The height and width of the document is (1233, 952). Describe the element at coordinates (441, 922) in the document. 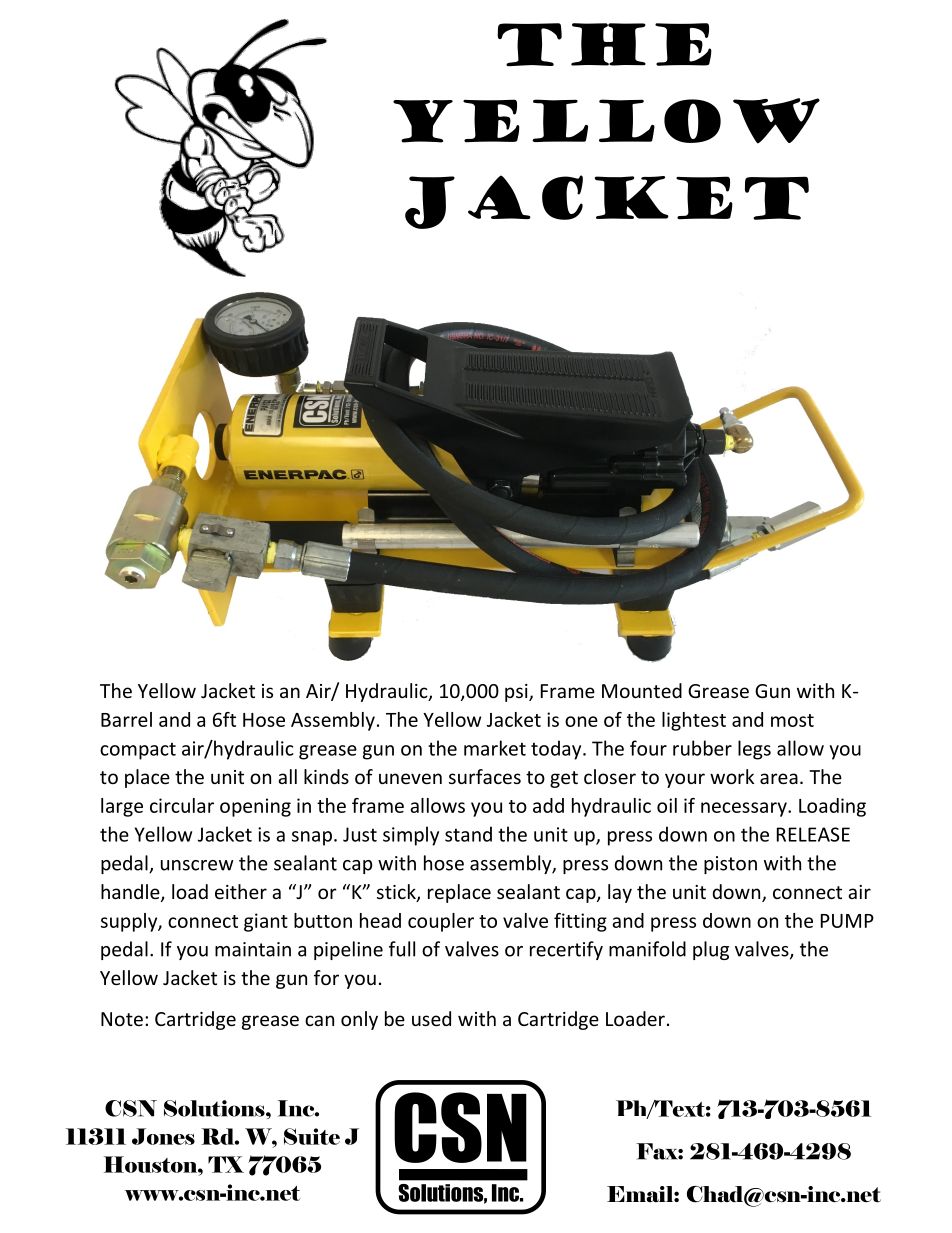

I see `coupler` at that location.
